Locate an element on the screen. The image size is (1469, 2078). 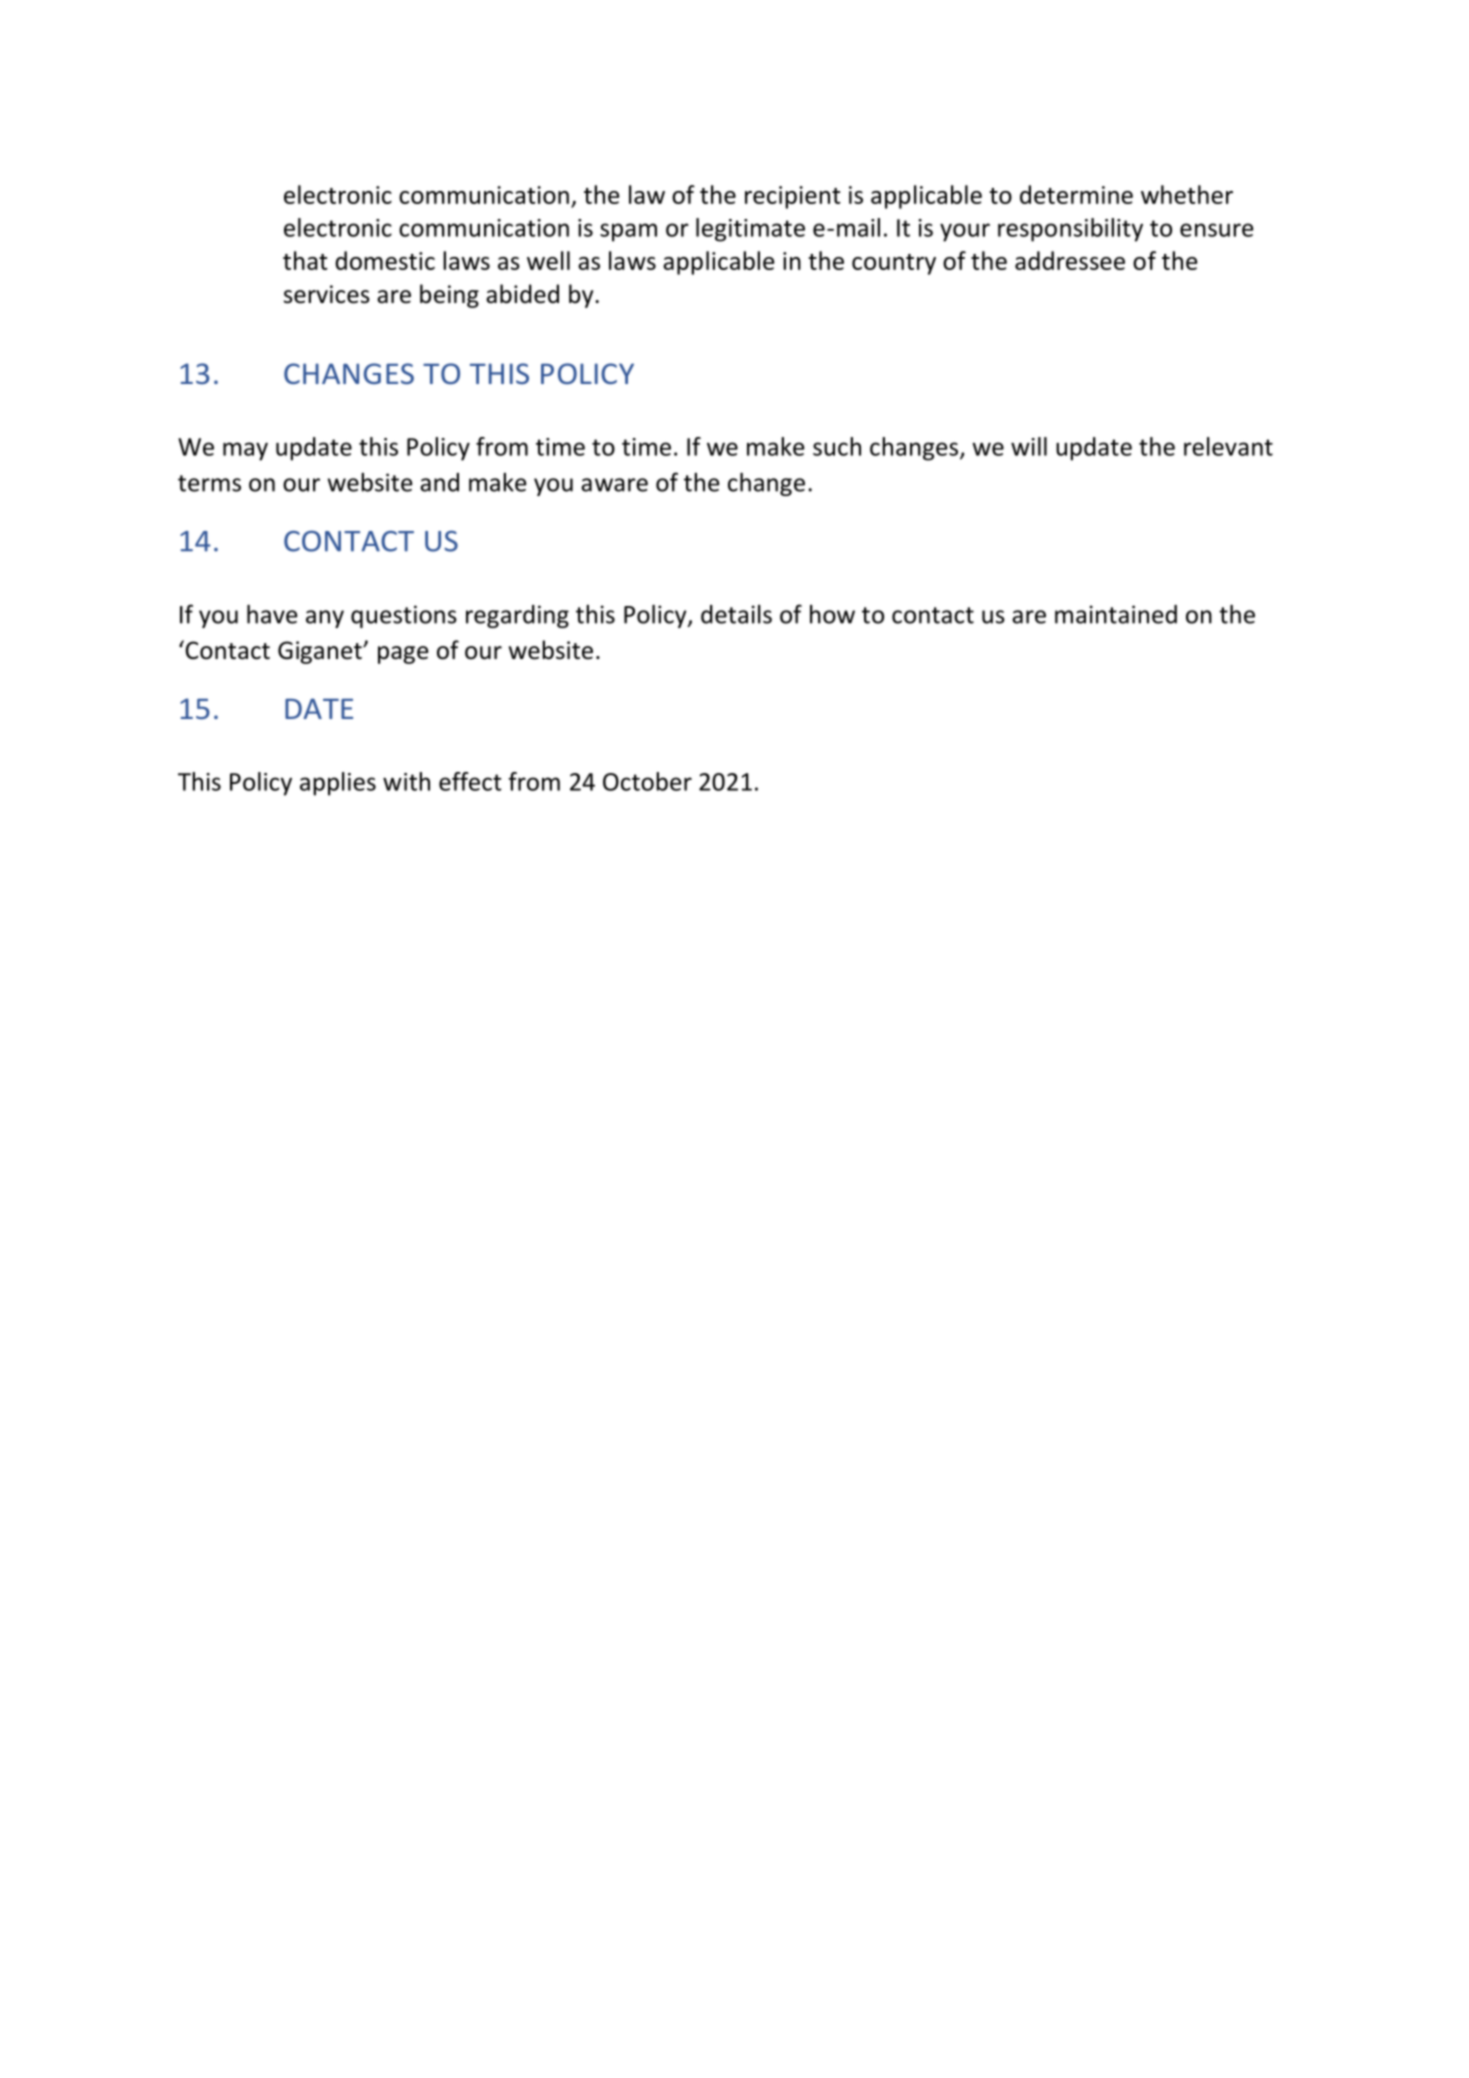
aware is located at coordinates (614, 485).
